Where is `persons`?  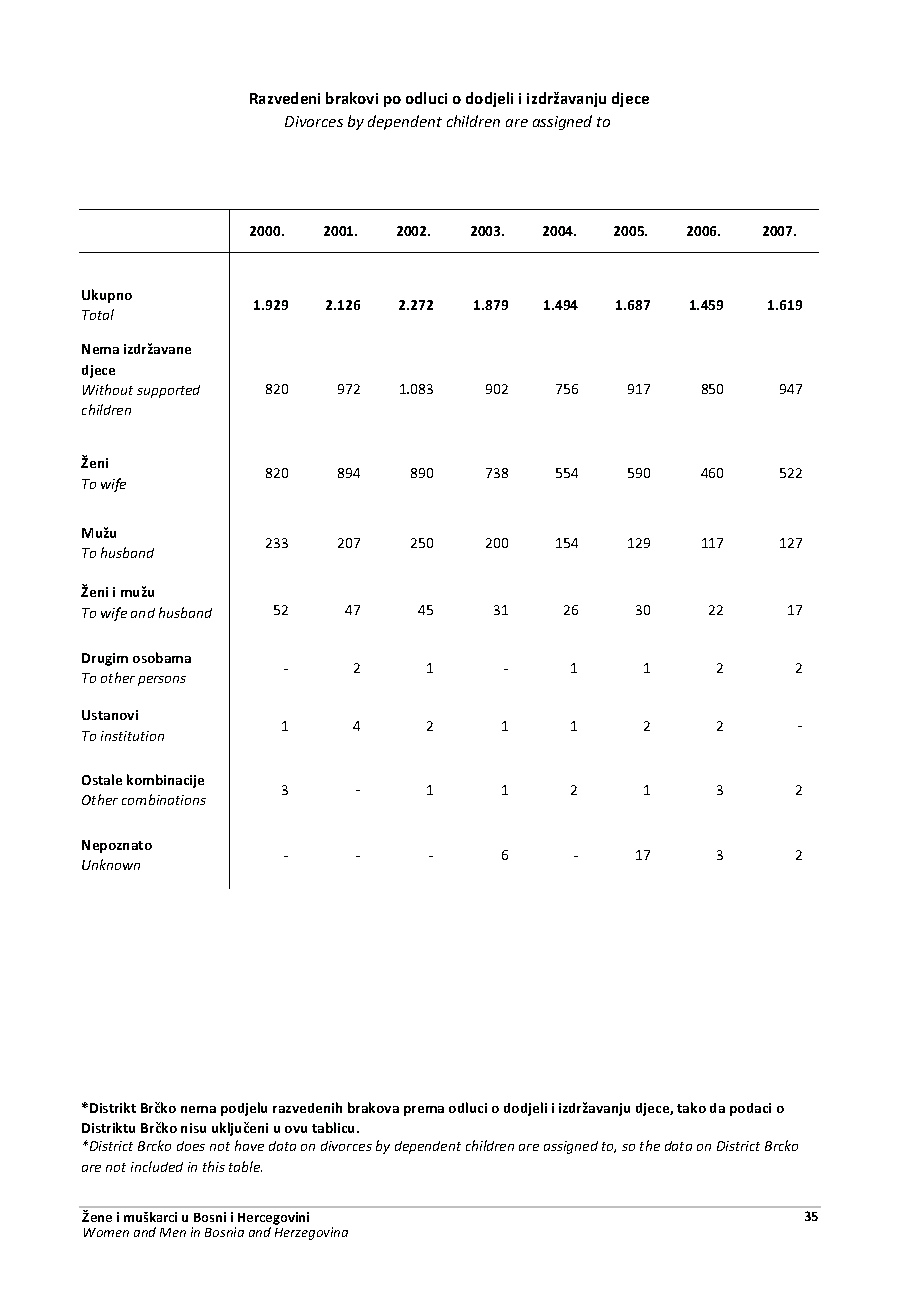
persons is located at coordinates (162, 681).
